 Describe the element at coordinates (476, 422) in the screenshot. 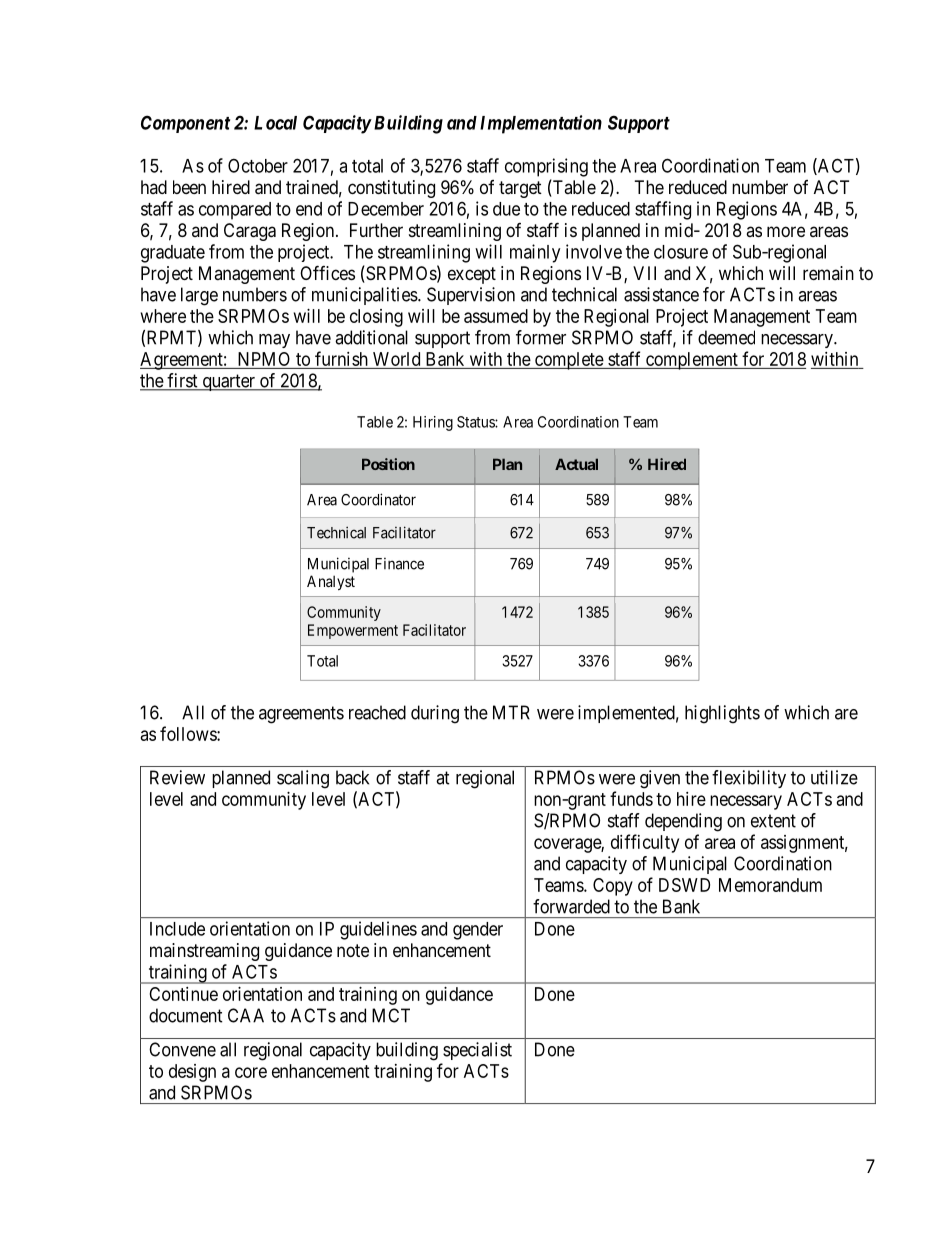

I see `Status` at that location.
